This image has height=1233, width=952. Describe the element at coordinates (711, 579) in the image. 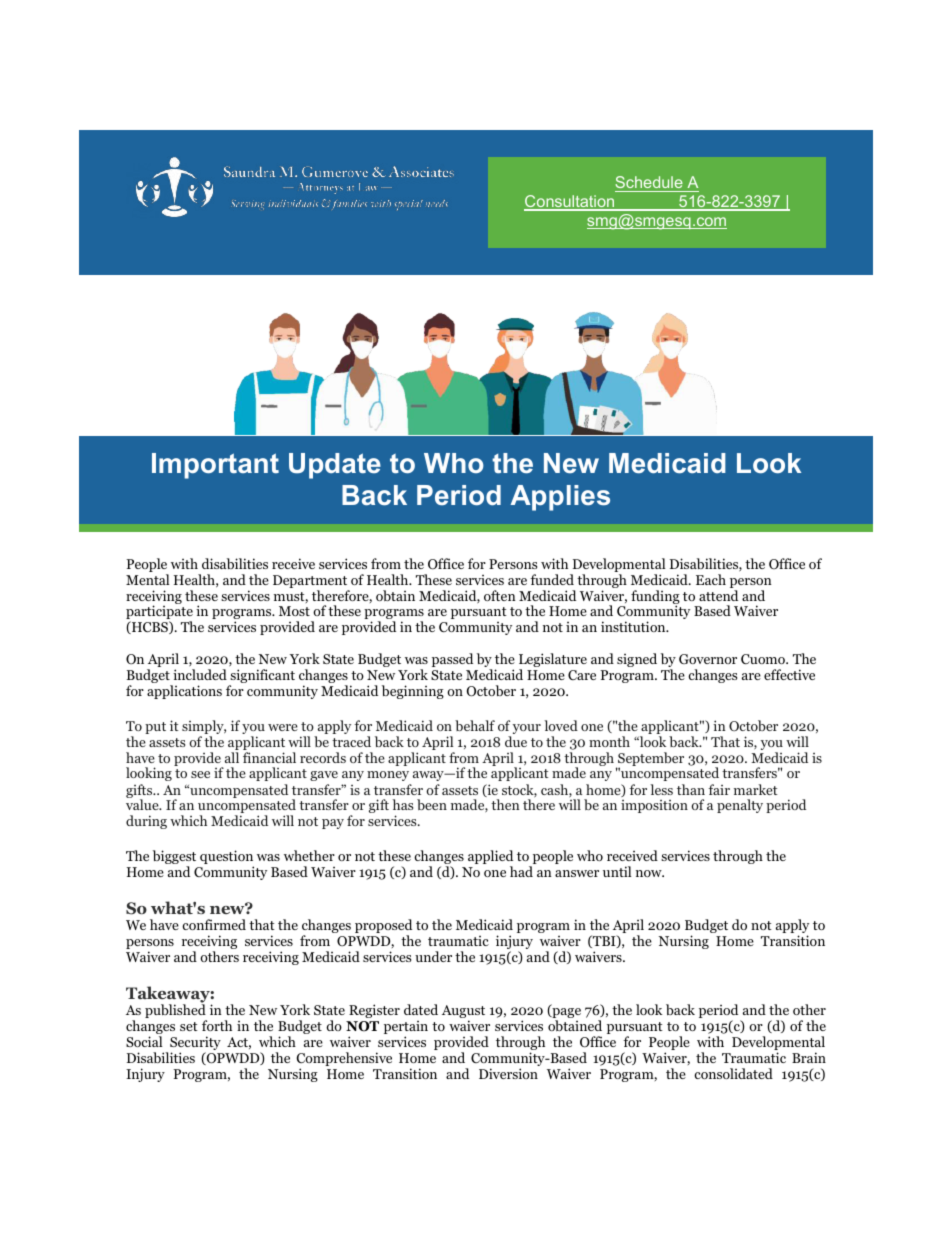

I see `Each` at that location.
